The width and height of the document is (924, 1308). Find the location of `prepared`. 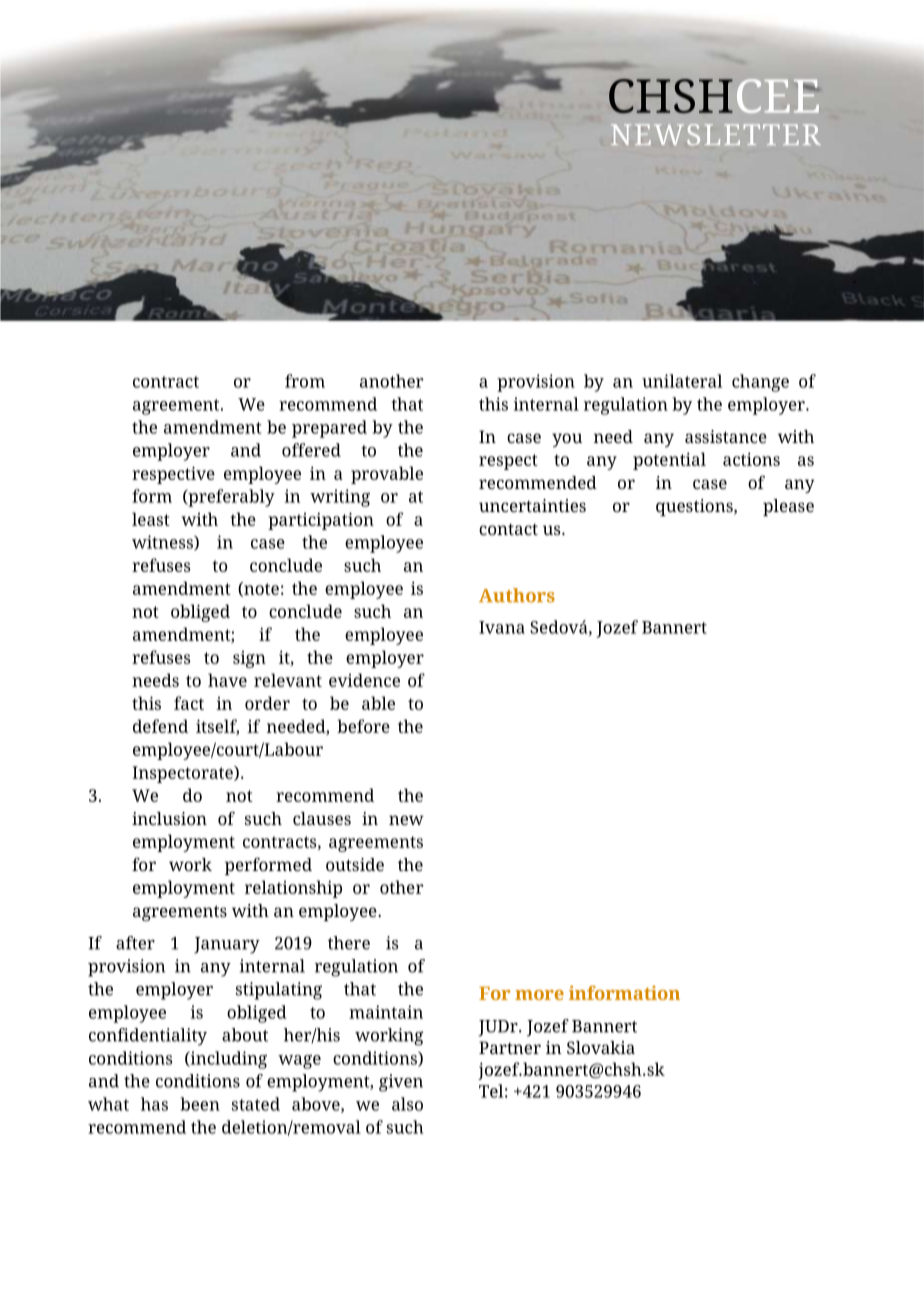

prepared is located at coordinates (329, 429).
